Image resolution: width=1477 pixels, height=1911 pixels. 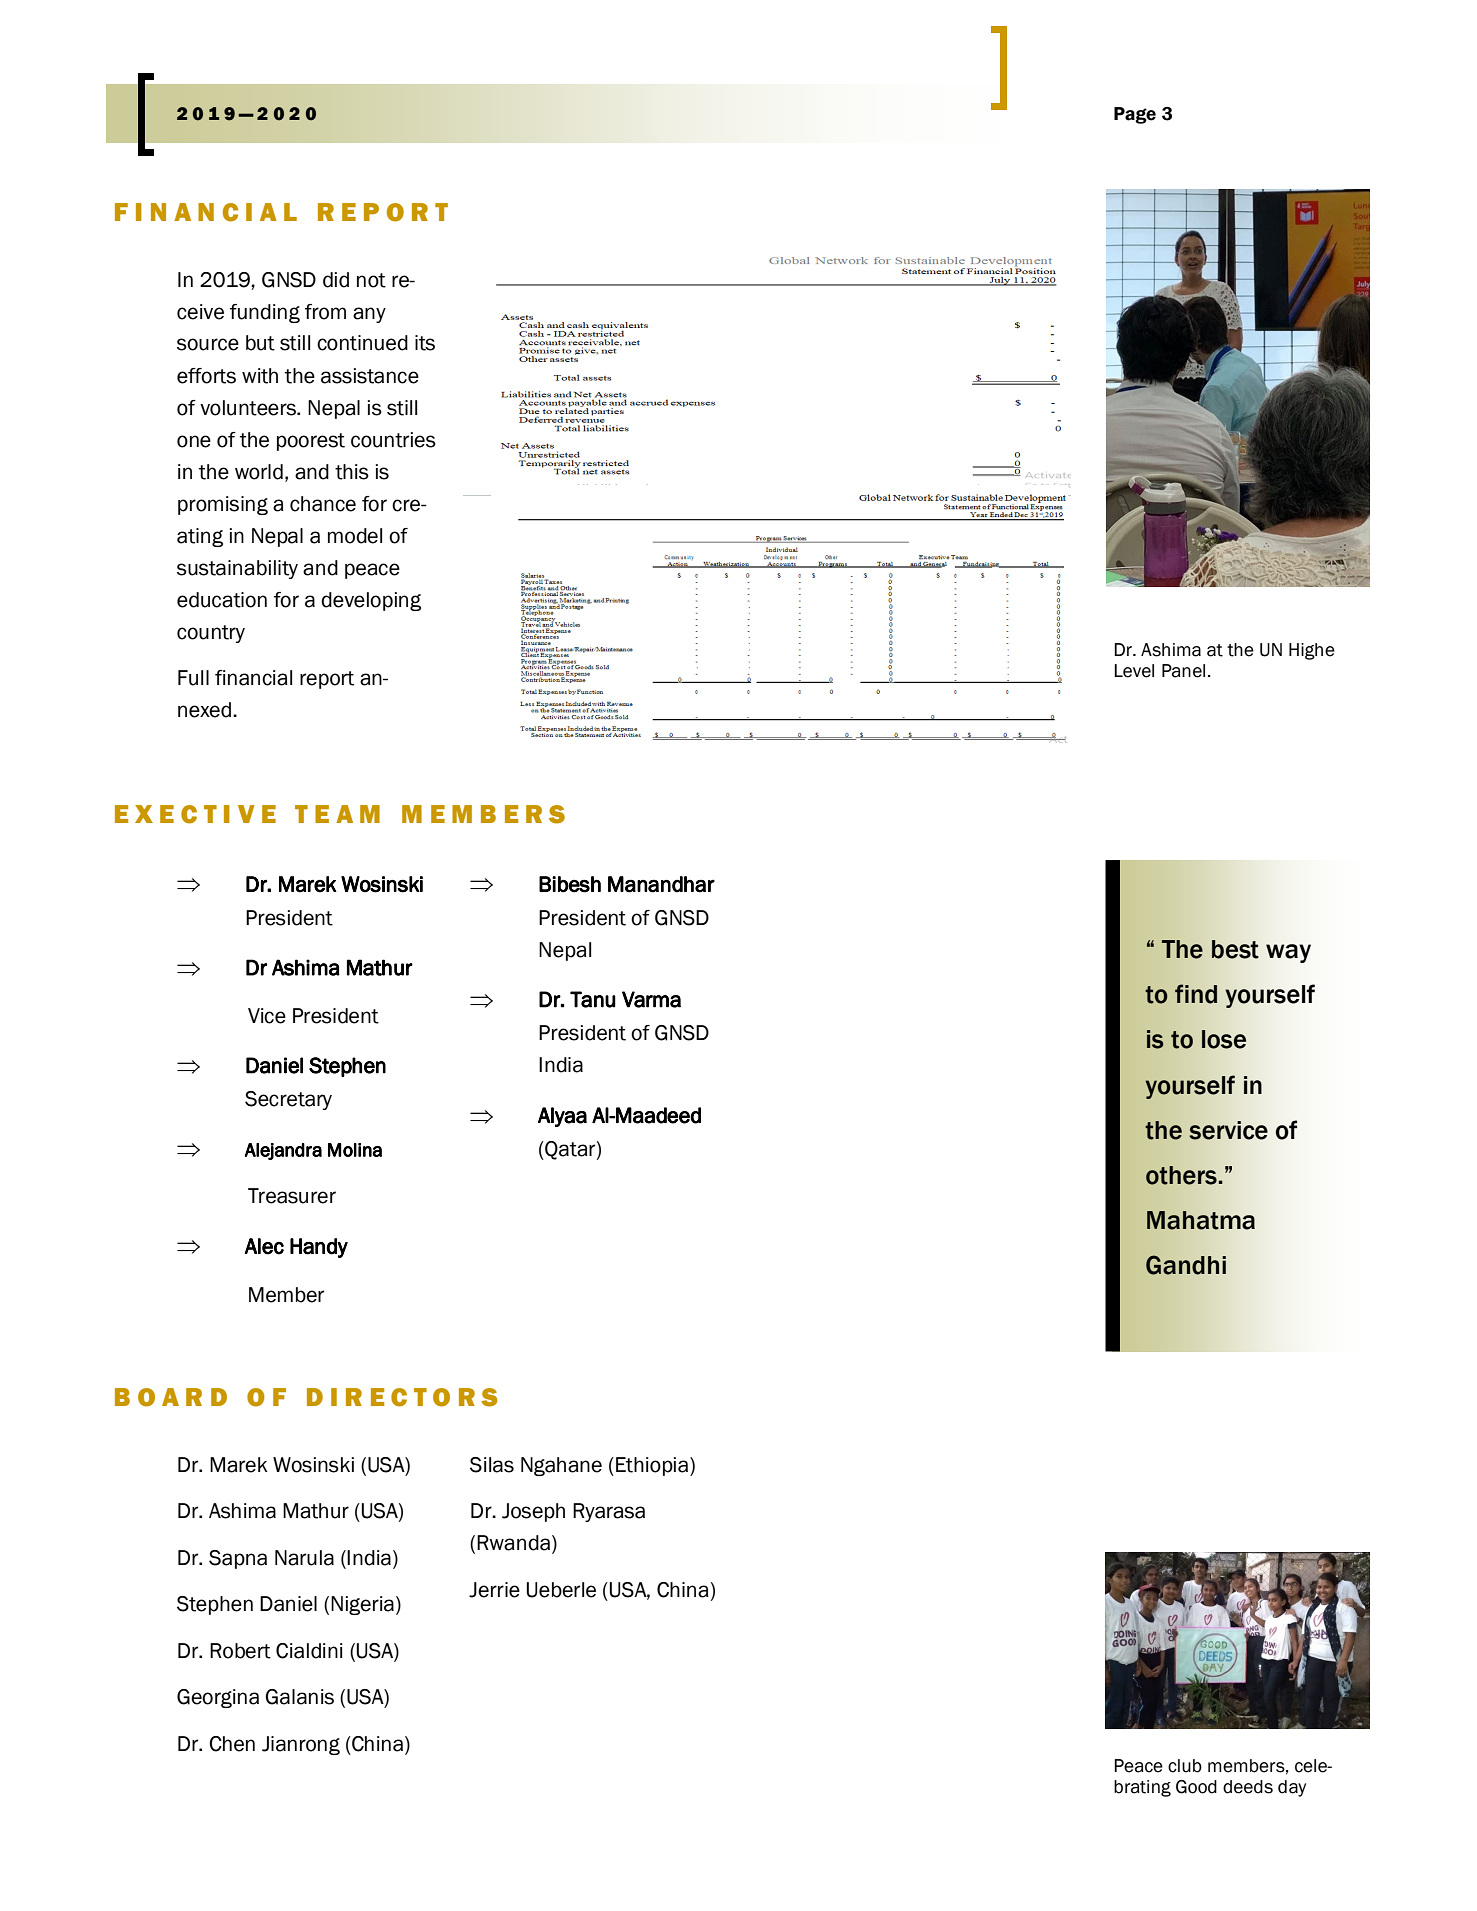 What do you see at coordinates (292, 1196) in the screenshot?
I see `Treasurer` at bounding box center [292, 1196].
